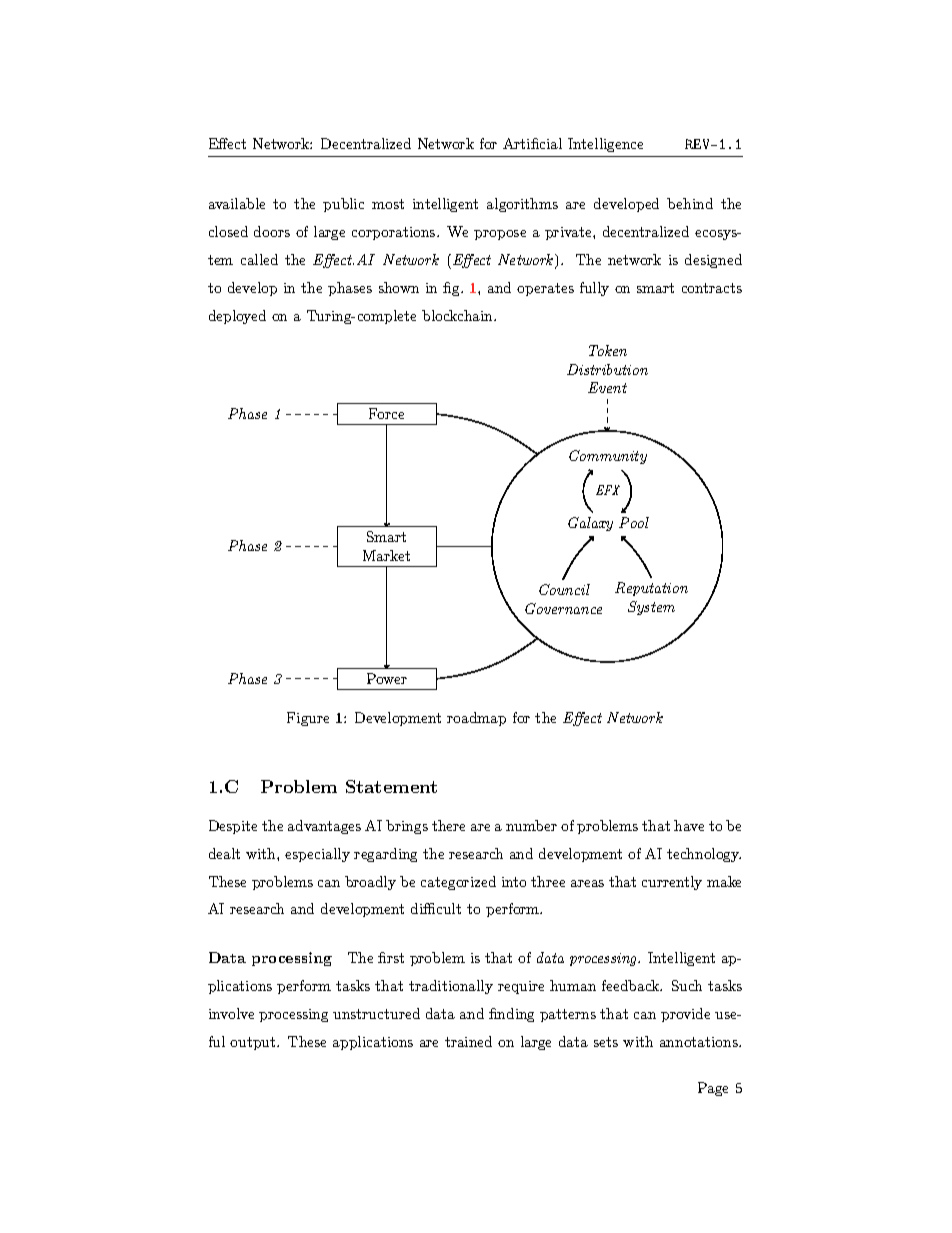 The image size is (952, 1233). What do you see at coordinates (690, 203) in the page?
I see `behind` at bounding box center [690, 203].
